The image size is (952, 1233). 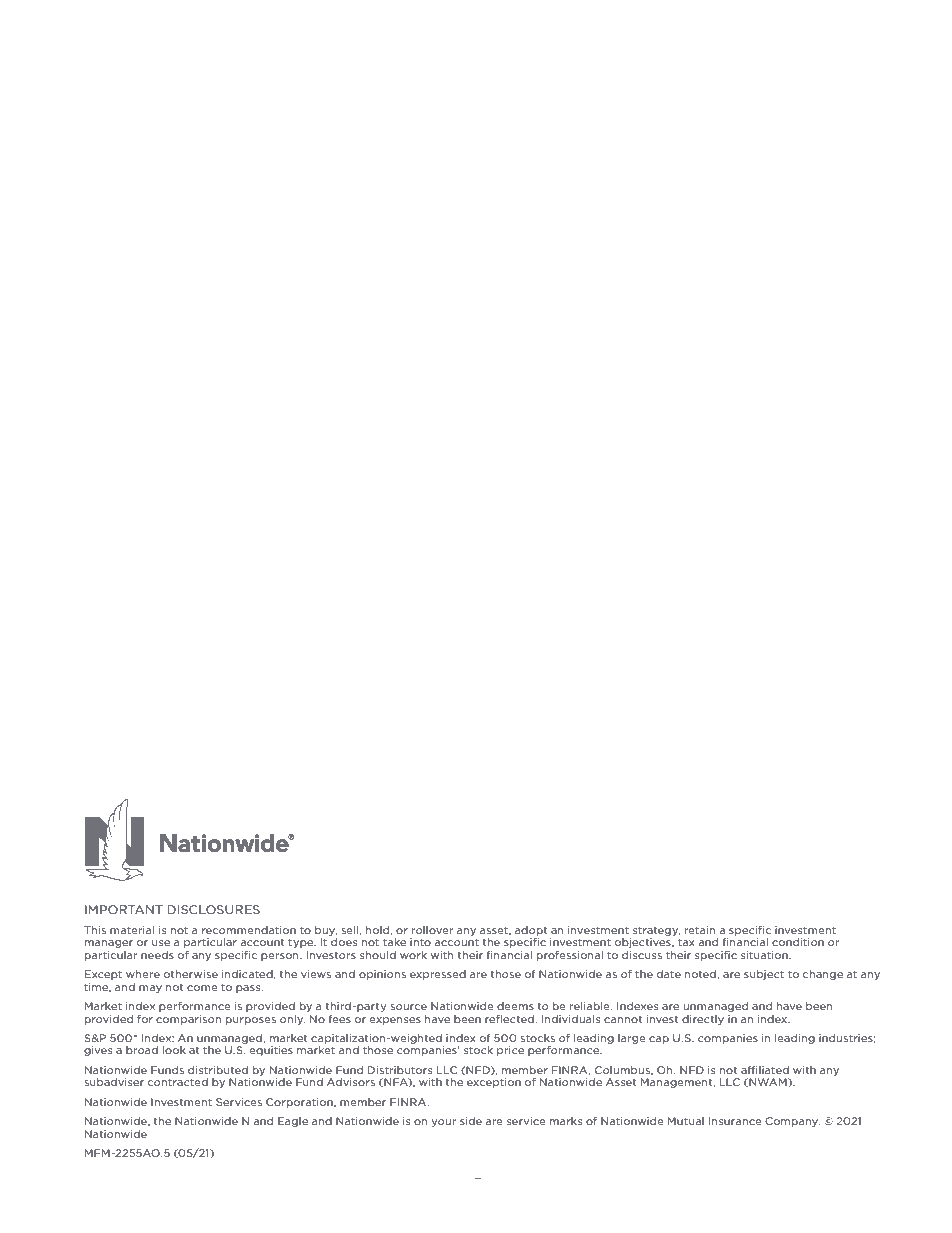 What do you see at coordinates (632, 1039) in the screenshot?
I see `large` at bounding box center [632, 1039].
